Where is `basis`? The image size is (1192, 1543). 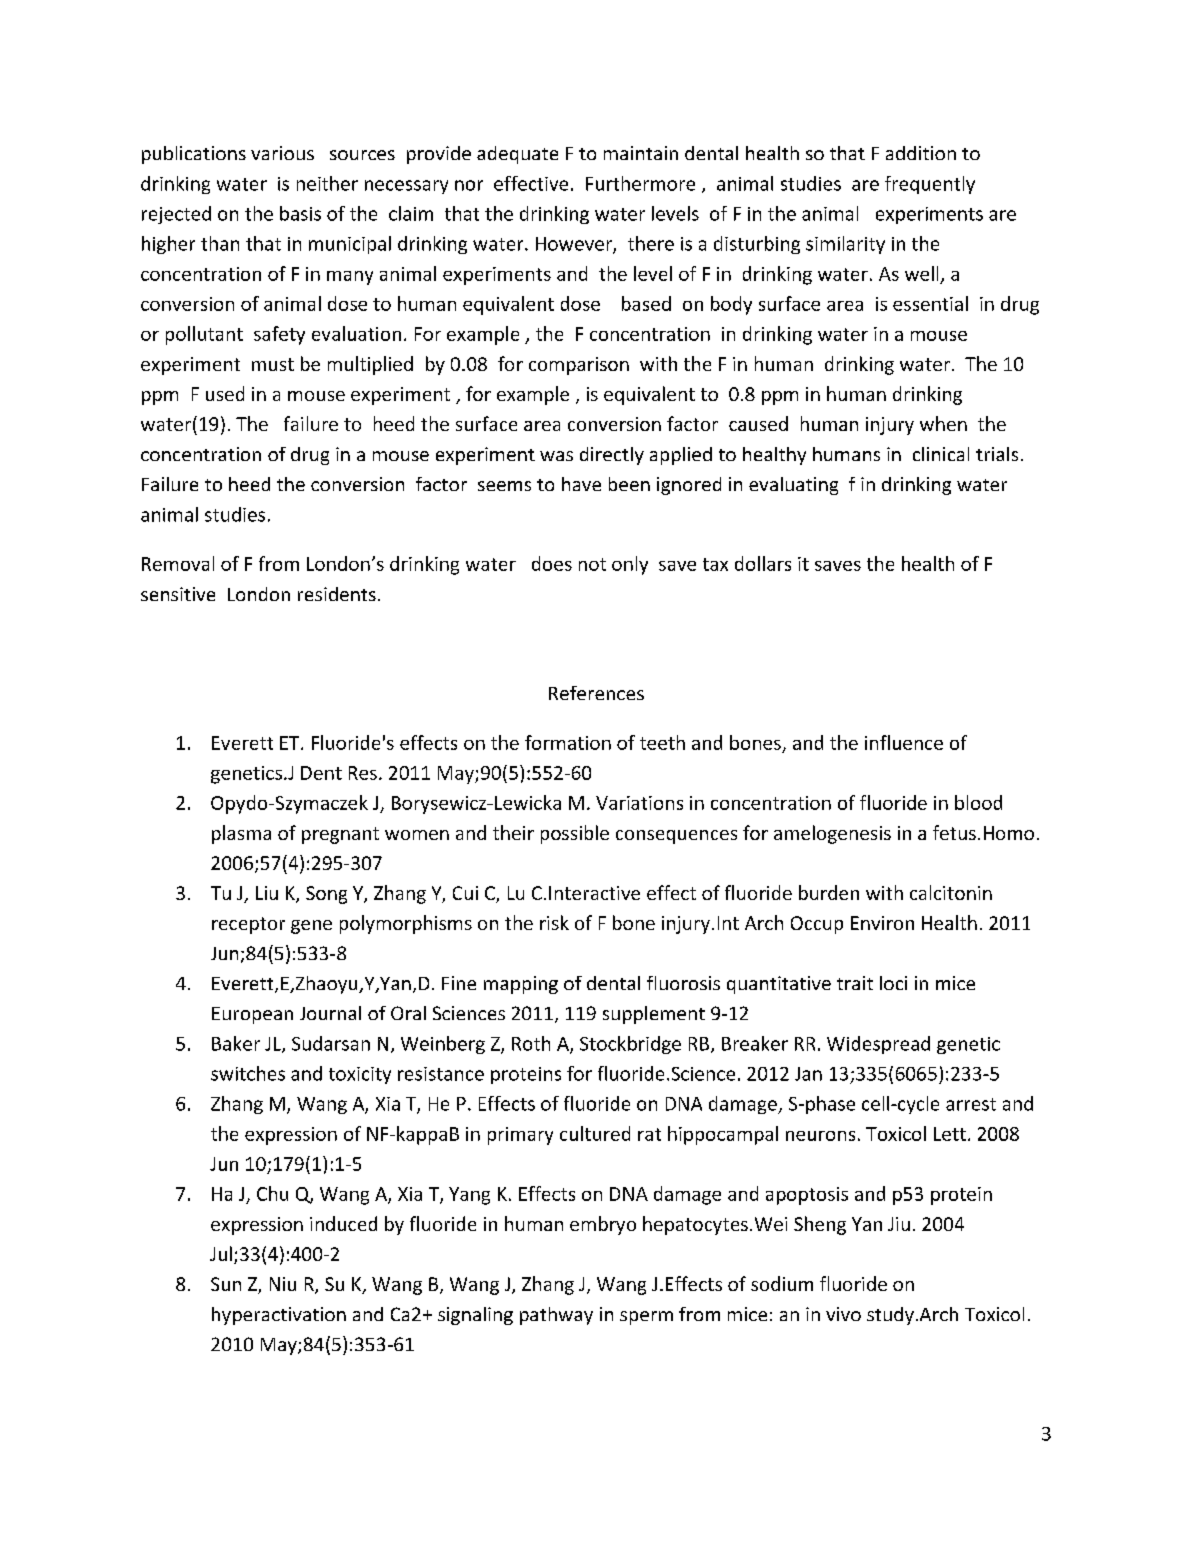 basis is located at coordinates (300, 213).
